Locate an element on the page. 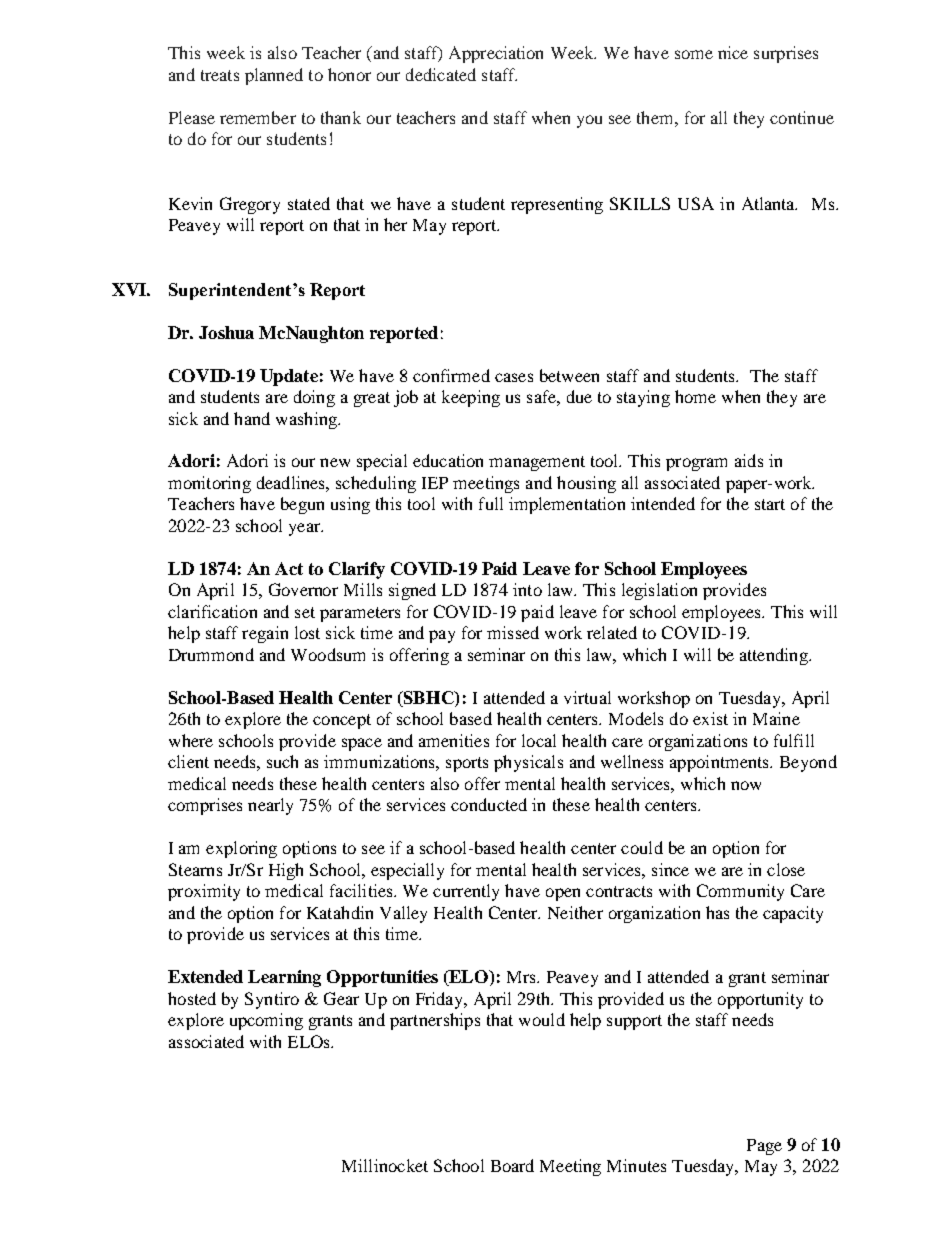  nice is located at coordinates (733, 52).
